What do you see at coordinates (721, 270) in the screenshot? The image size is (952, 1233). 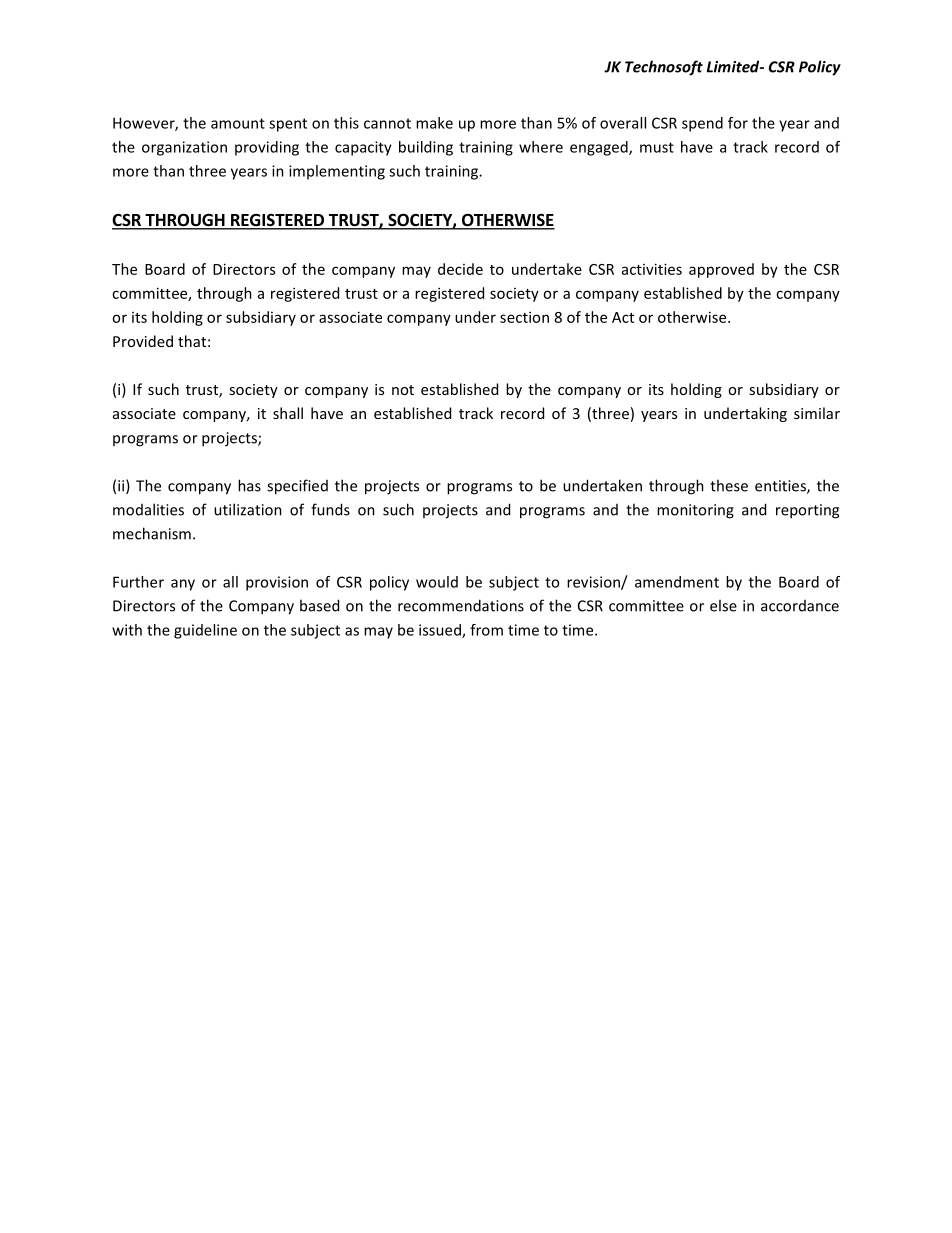 I see `approved` at bounding box center [721, 270].
